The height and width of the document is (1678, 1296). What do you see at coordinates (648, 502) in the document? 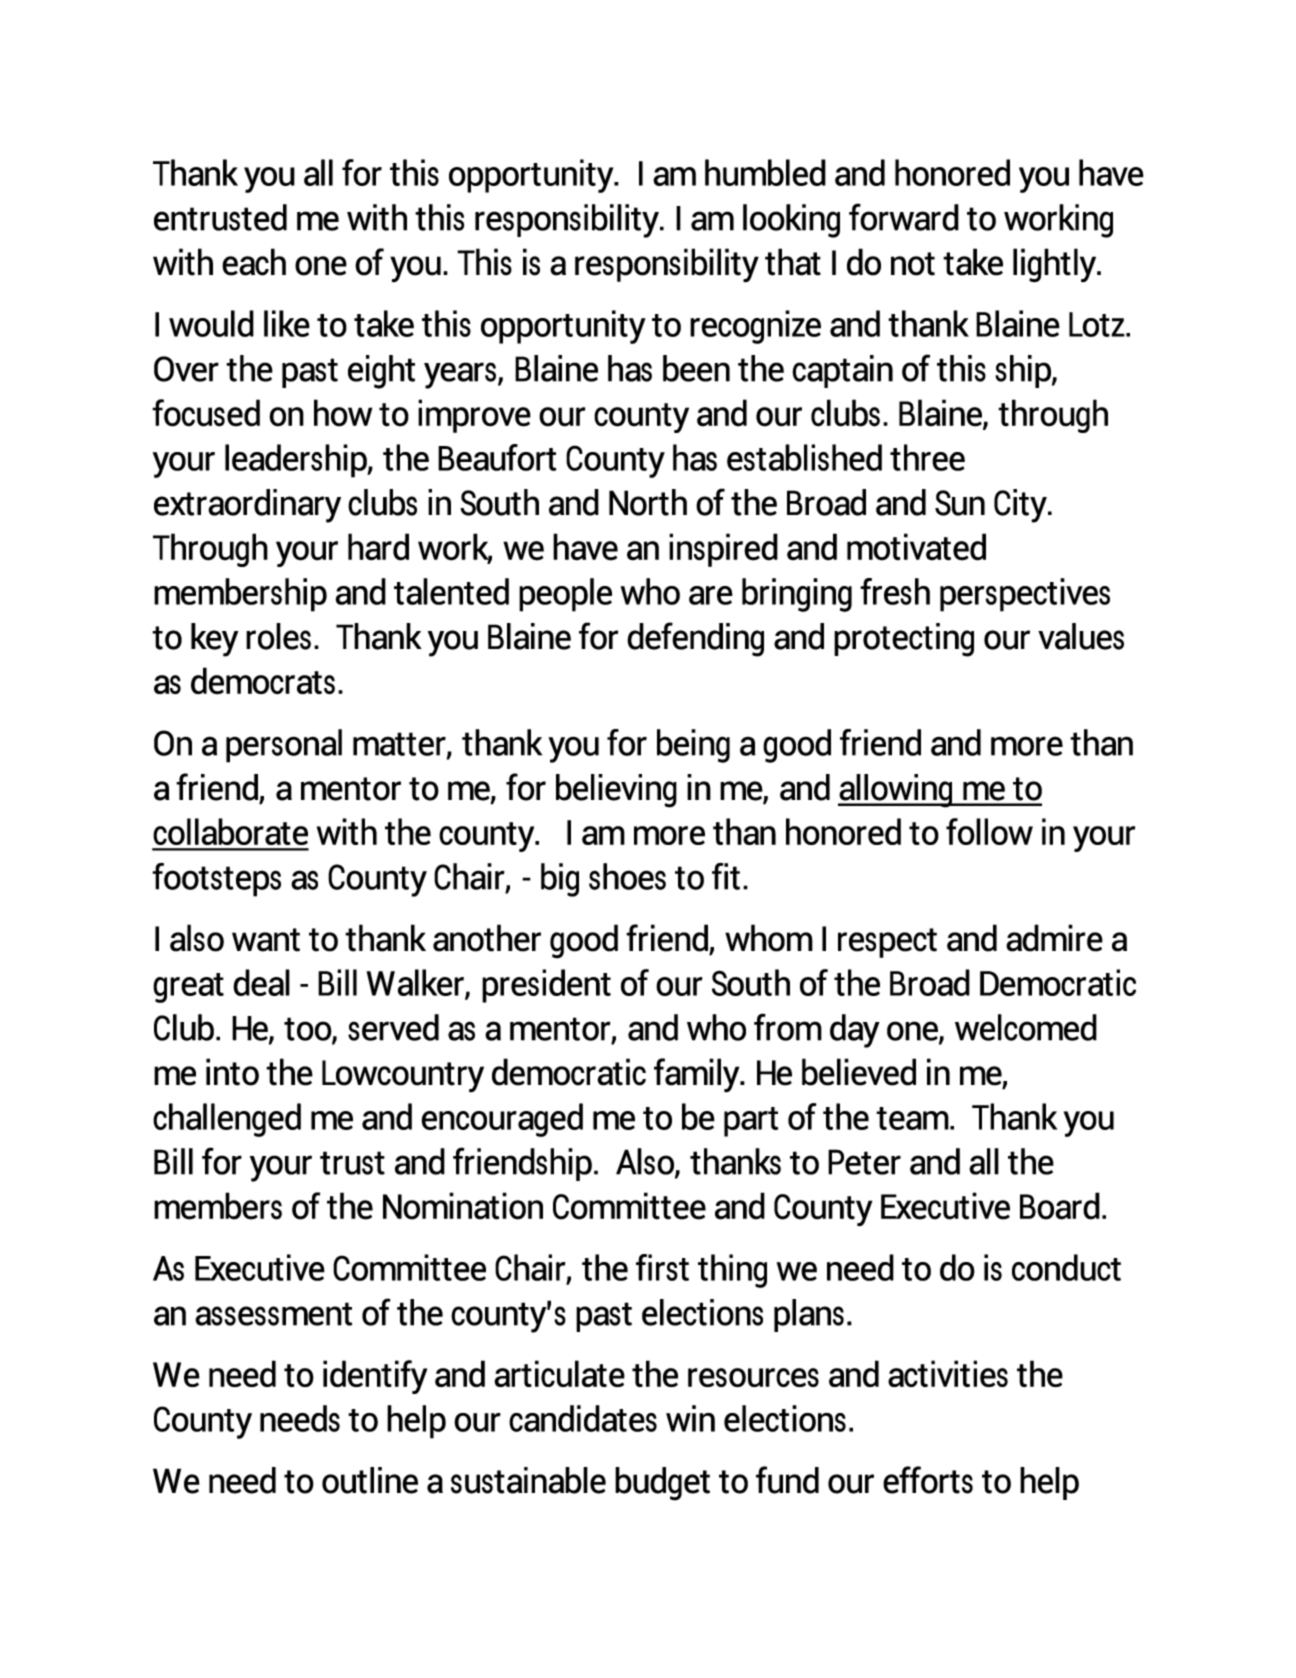
I see `North` at bounding box center [648, 502].
